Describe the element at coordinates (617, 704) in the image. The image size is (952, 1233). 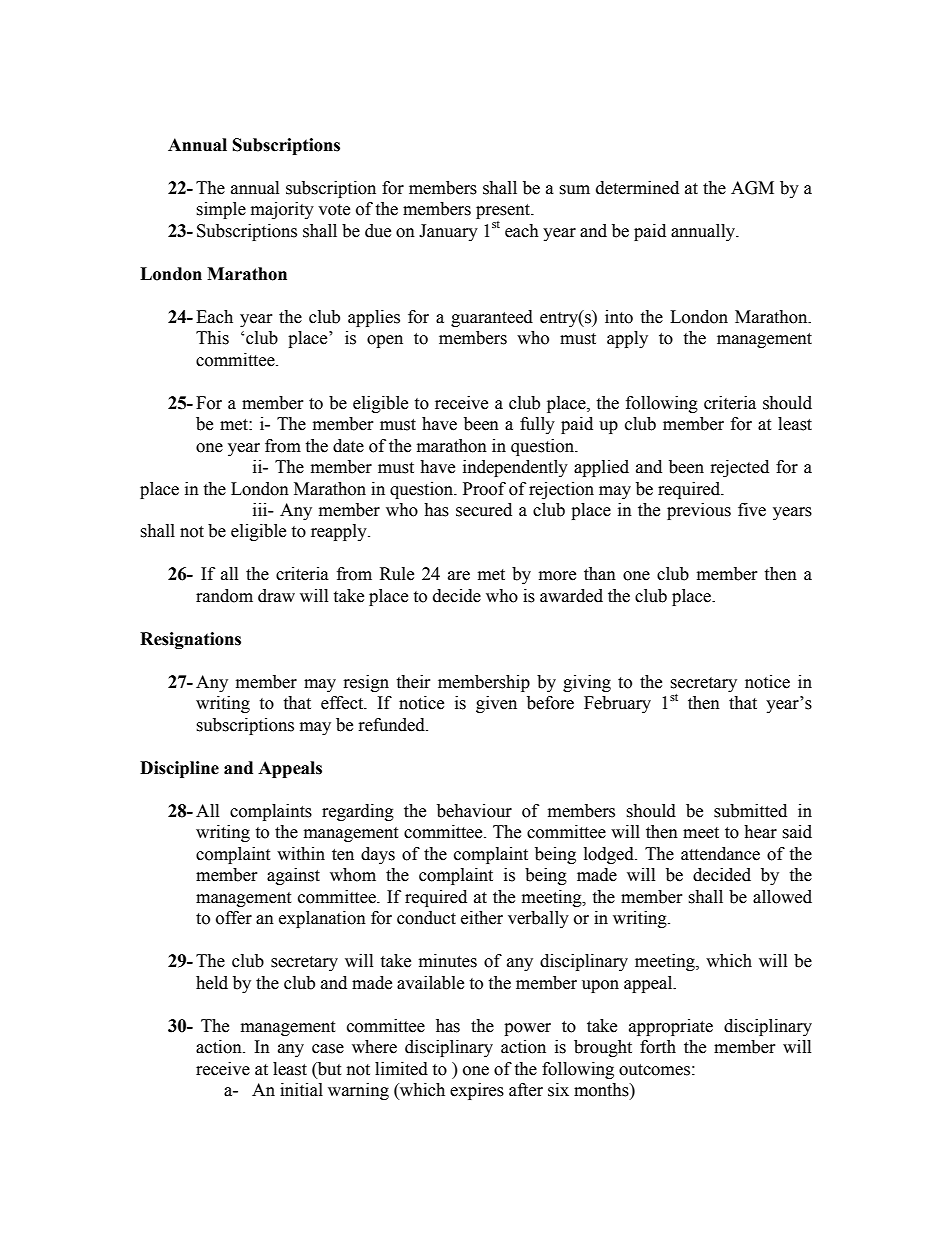
I see `February` at that location.
